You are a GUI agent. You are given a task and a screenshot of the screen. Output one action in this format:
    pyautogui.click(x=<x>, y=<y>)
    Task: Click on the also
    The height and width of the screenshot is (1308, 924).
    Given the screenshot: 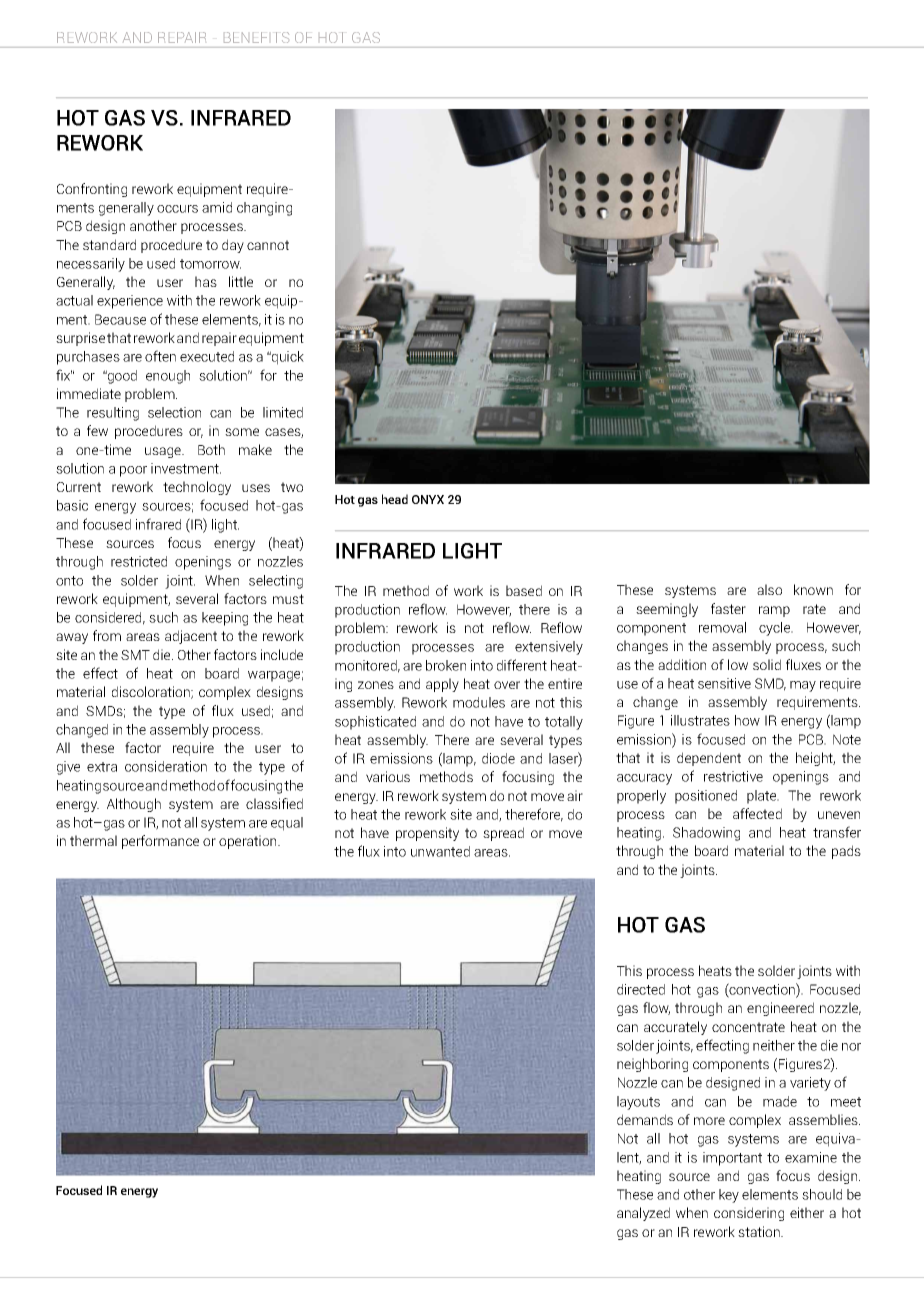 What is the action you would take?
    pyautogui.click(x=769, y=589)
